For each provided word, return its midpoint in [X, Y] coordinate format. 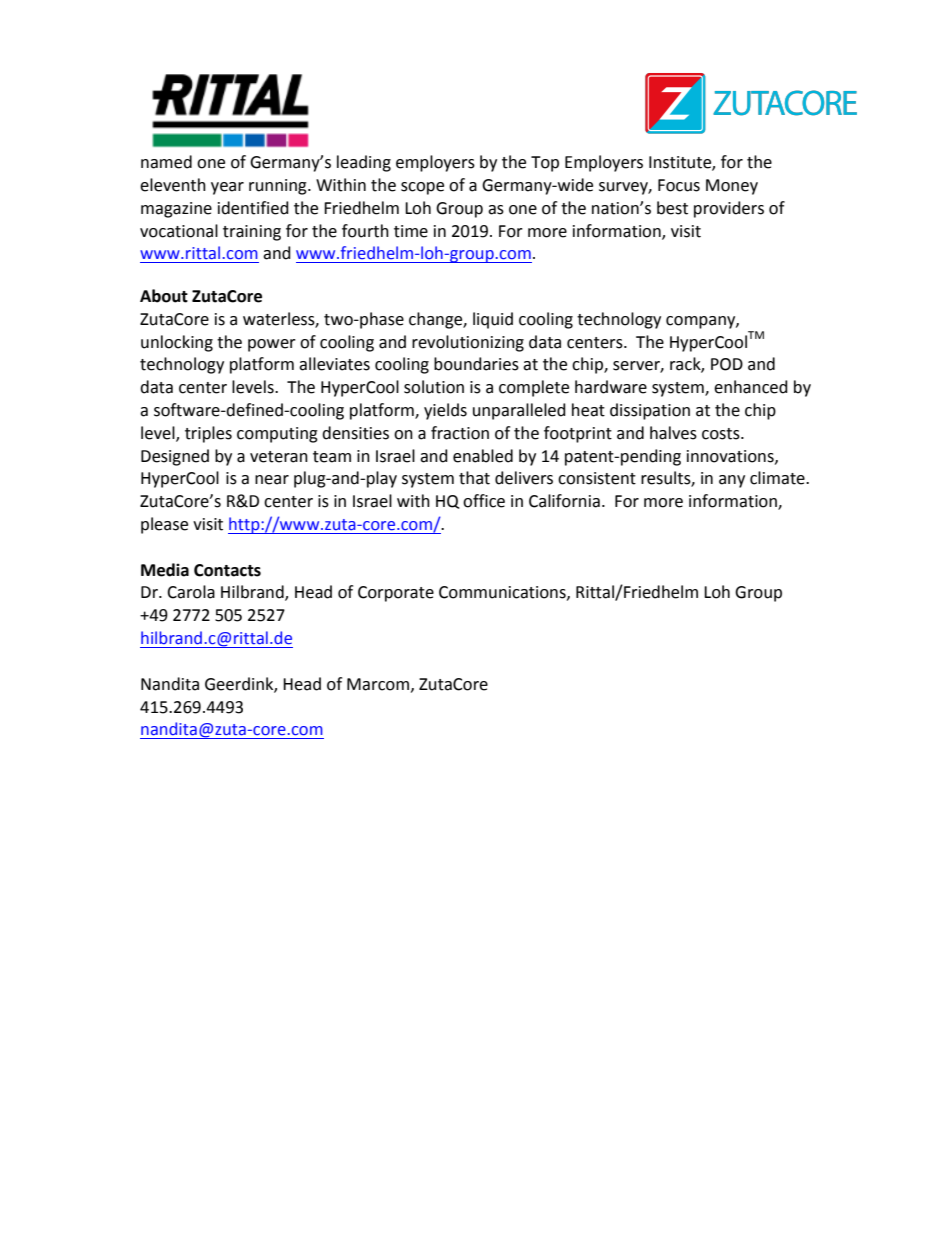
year [227, 188]
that [474, 478]
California [564, 501]
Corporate [396, 594]
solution [434, 387]
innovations [731, 457]
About [164, 296]
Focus [679, 185]
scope [422, 188]
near [272, 480]
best [672, 208]
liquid [493, 320]
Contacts [227, 570]
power [272, 345]
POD [727, 364]
